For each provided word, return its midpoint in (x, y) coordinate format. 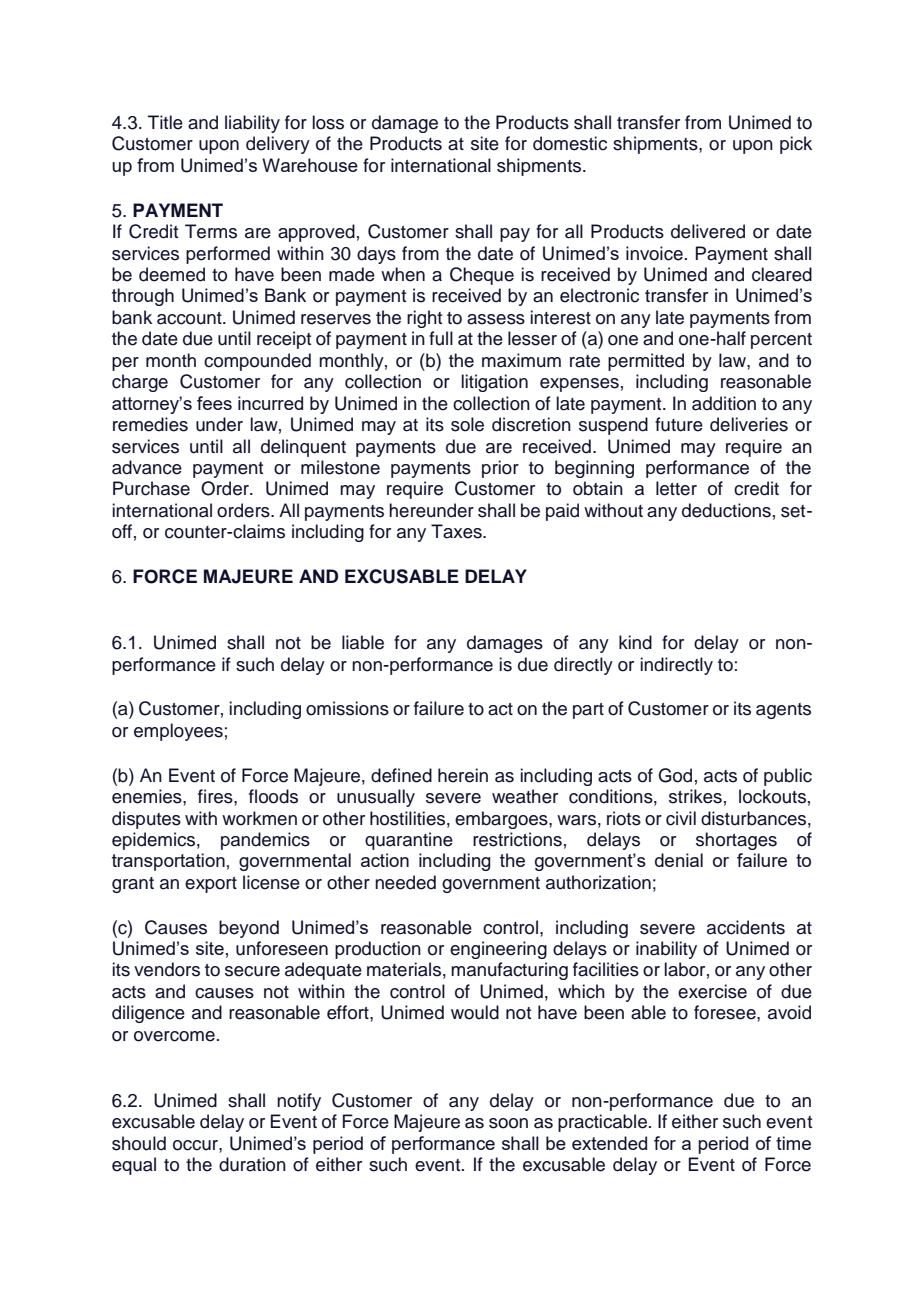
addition (724, 403)
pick (796, 145)
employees (178, 732)
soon (508, 1123)
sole (467, 424)
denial (679, 860)
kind (635, 642)
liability (252, 124)
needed (405, 882)
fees (214, 403)
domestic (570, 143)
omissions (347, 708)
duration (252, 1164)
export (211, 885)
